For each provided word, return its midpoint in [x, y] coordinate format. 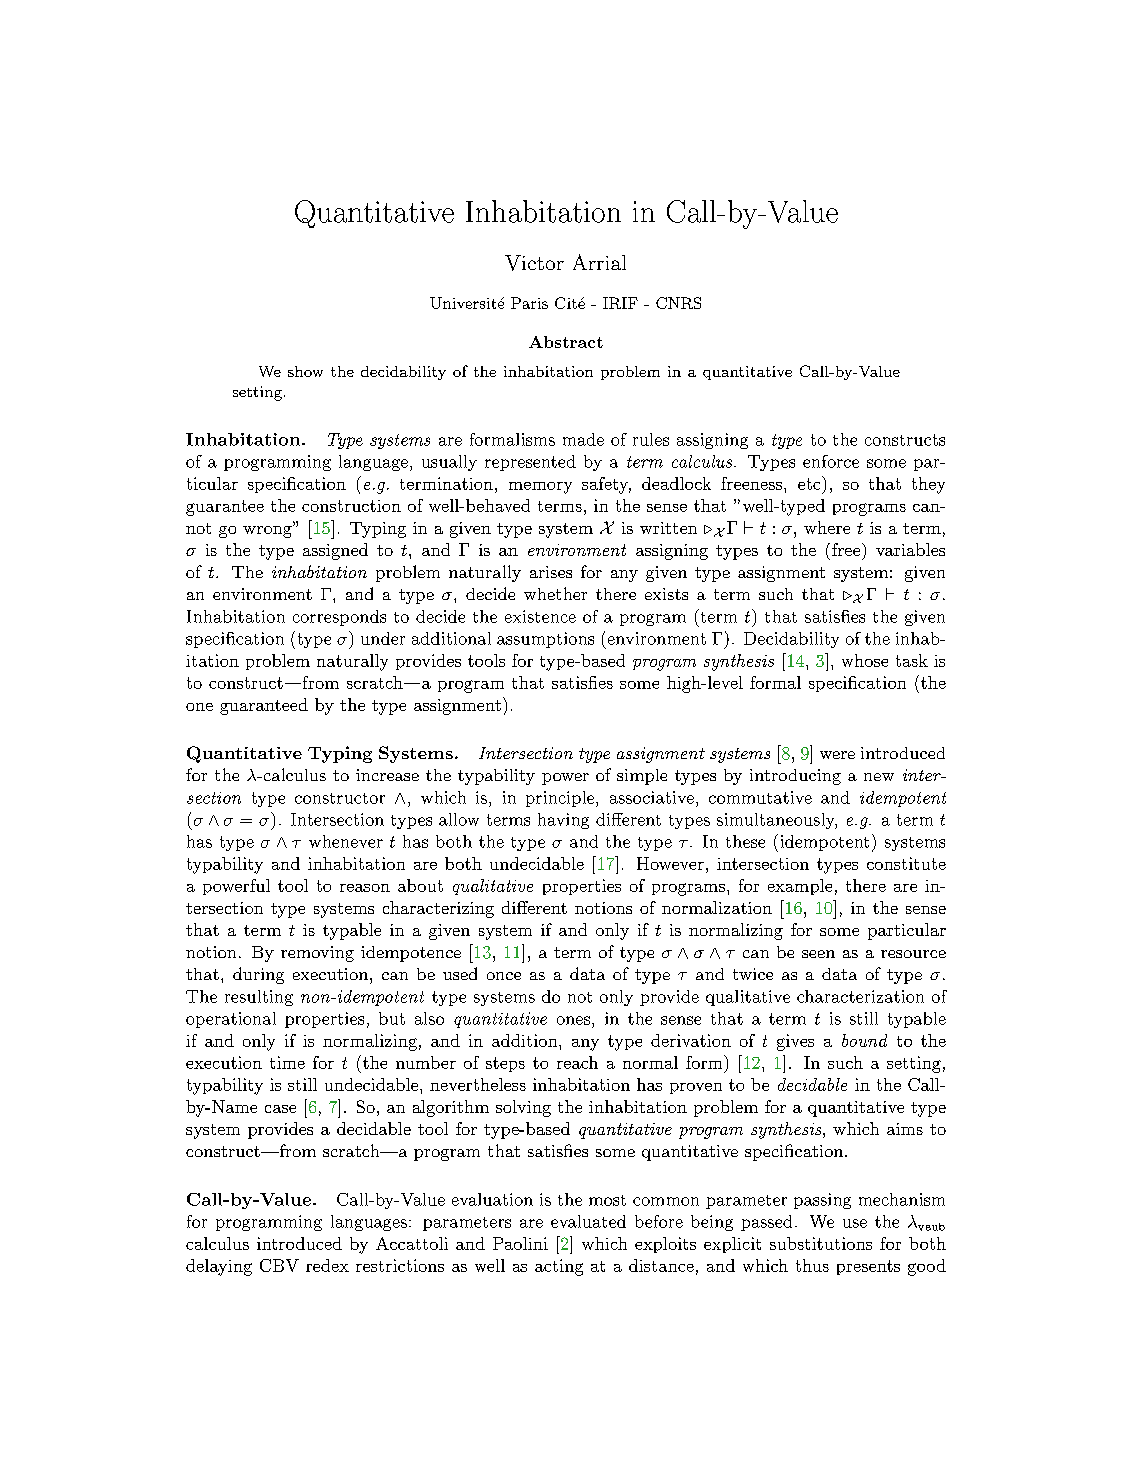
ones [575, 1020]
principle [560, 799]
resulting [259, 998]
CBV [279, 1265]
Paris [529, 303]
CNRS [678, 303]
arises [551, 572]
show [305, 371]
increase [387, 775]
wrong [268, 531]
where [827, 527]
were [837, 755]
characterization [860, 996]
